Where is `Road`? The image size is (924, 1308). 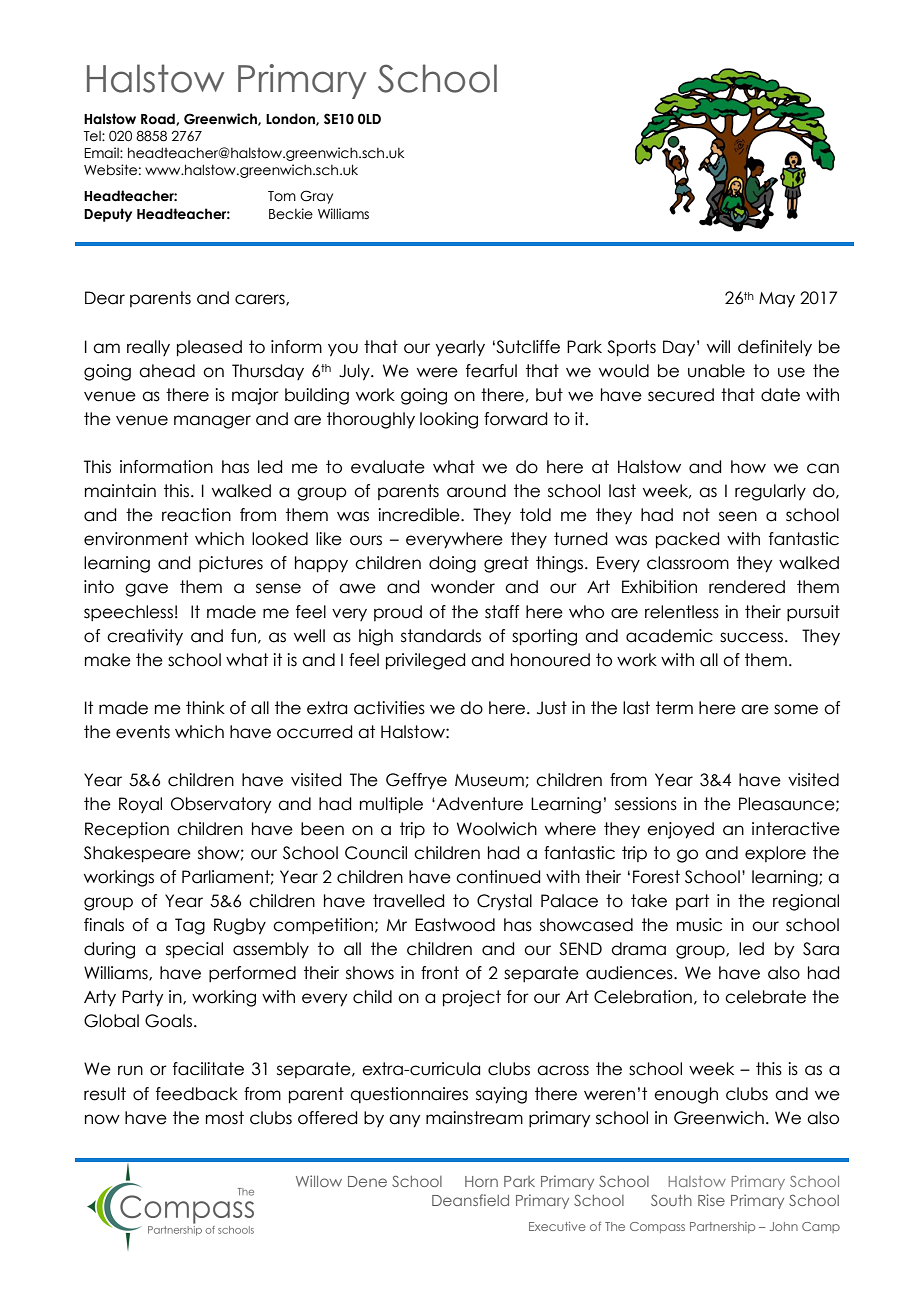 Road is located at coordinates (159, 119).
